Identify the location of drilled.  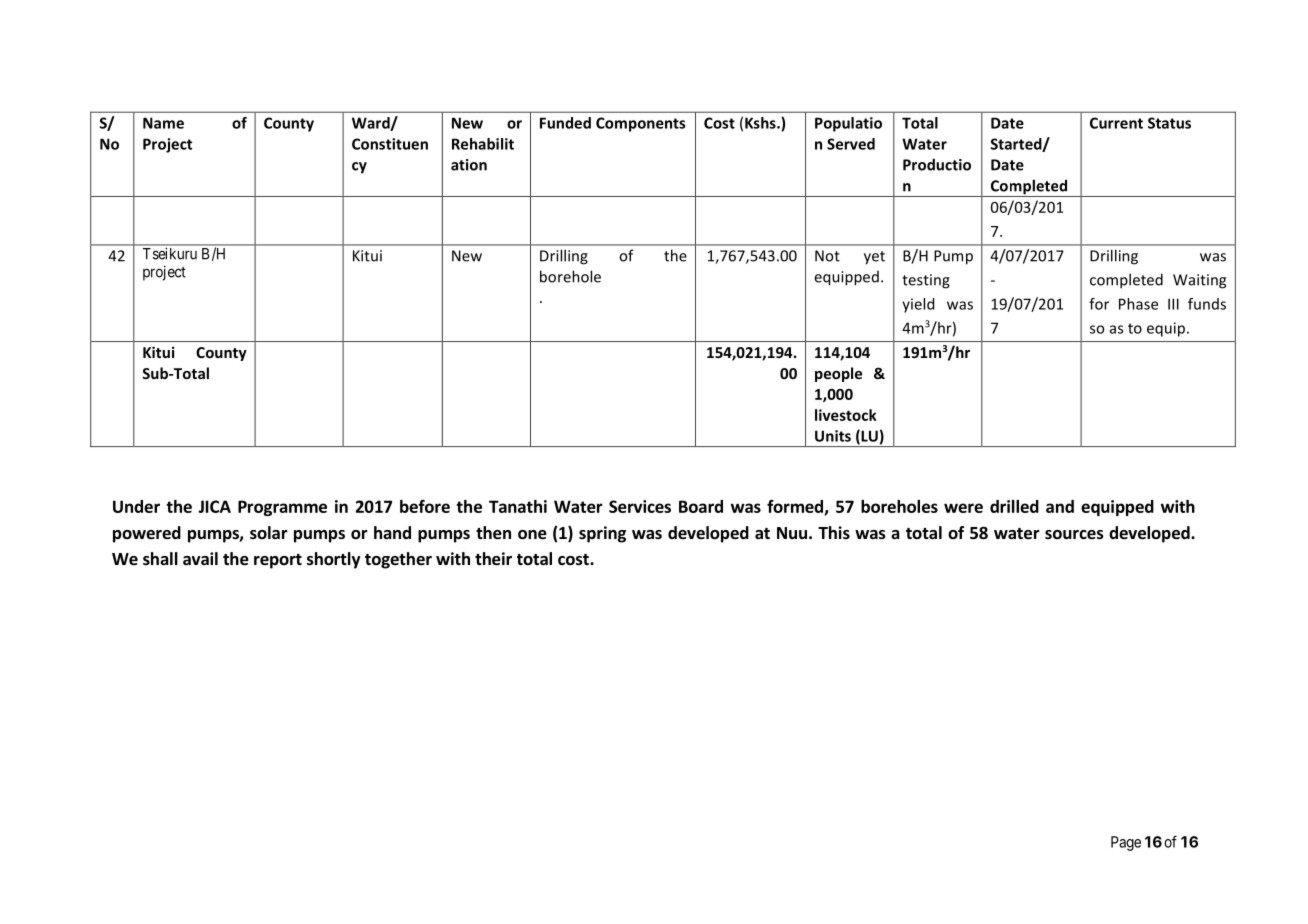
(1014, 506).
